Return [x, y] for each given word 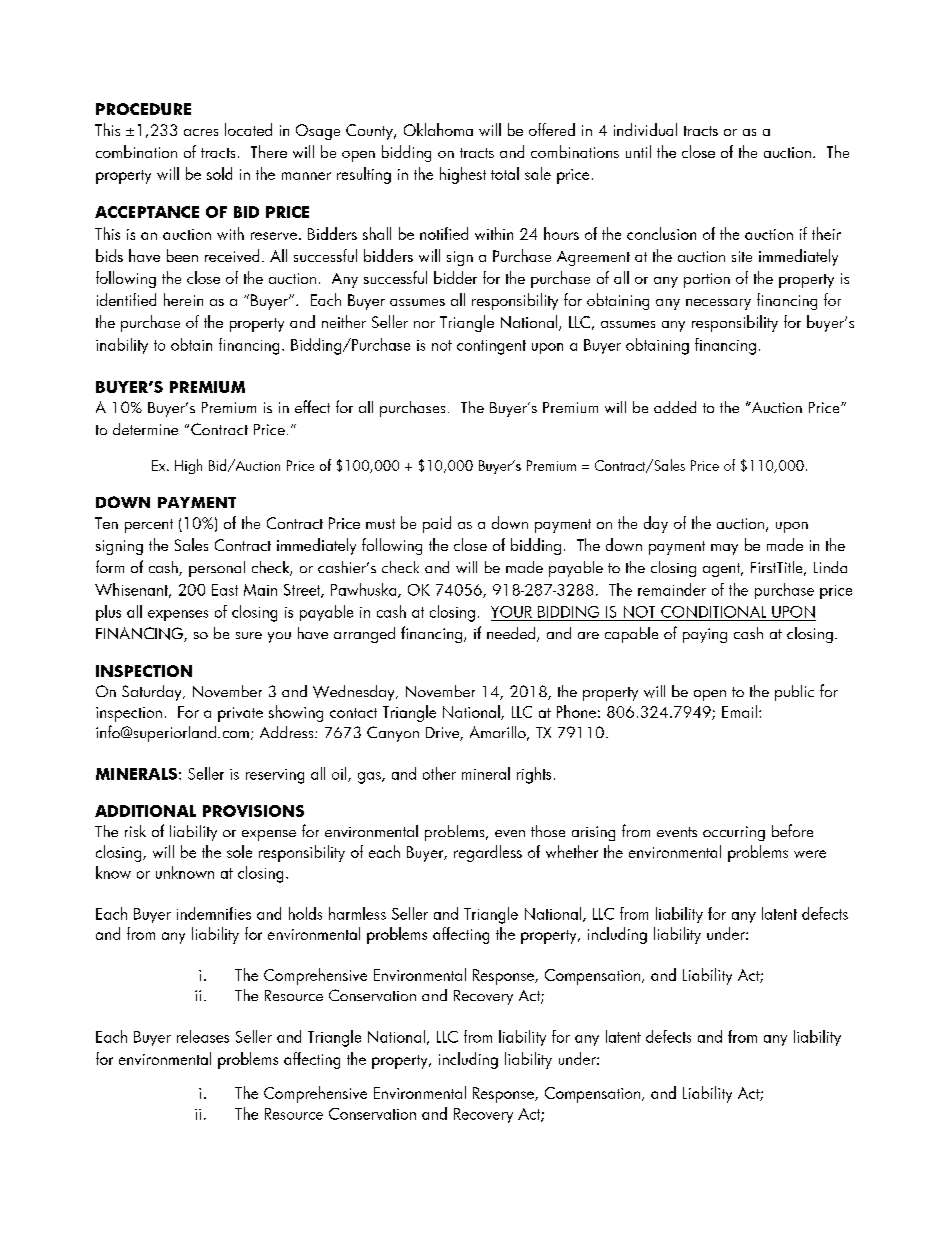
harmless [357, 913]
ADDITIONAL [145, 811]
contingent [491, 347]
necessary [718, 304]
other [439, 773]
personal [217, 569]
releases [203, 1036]
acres [201, 132]
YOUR [511, 612]
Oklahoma [438, 129]
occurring [734, 833]
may [724, 549]
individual [645, 129]
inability [122, 346]
